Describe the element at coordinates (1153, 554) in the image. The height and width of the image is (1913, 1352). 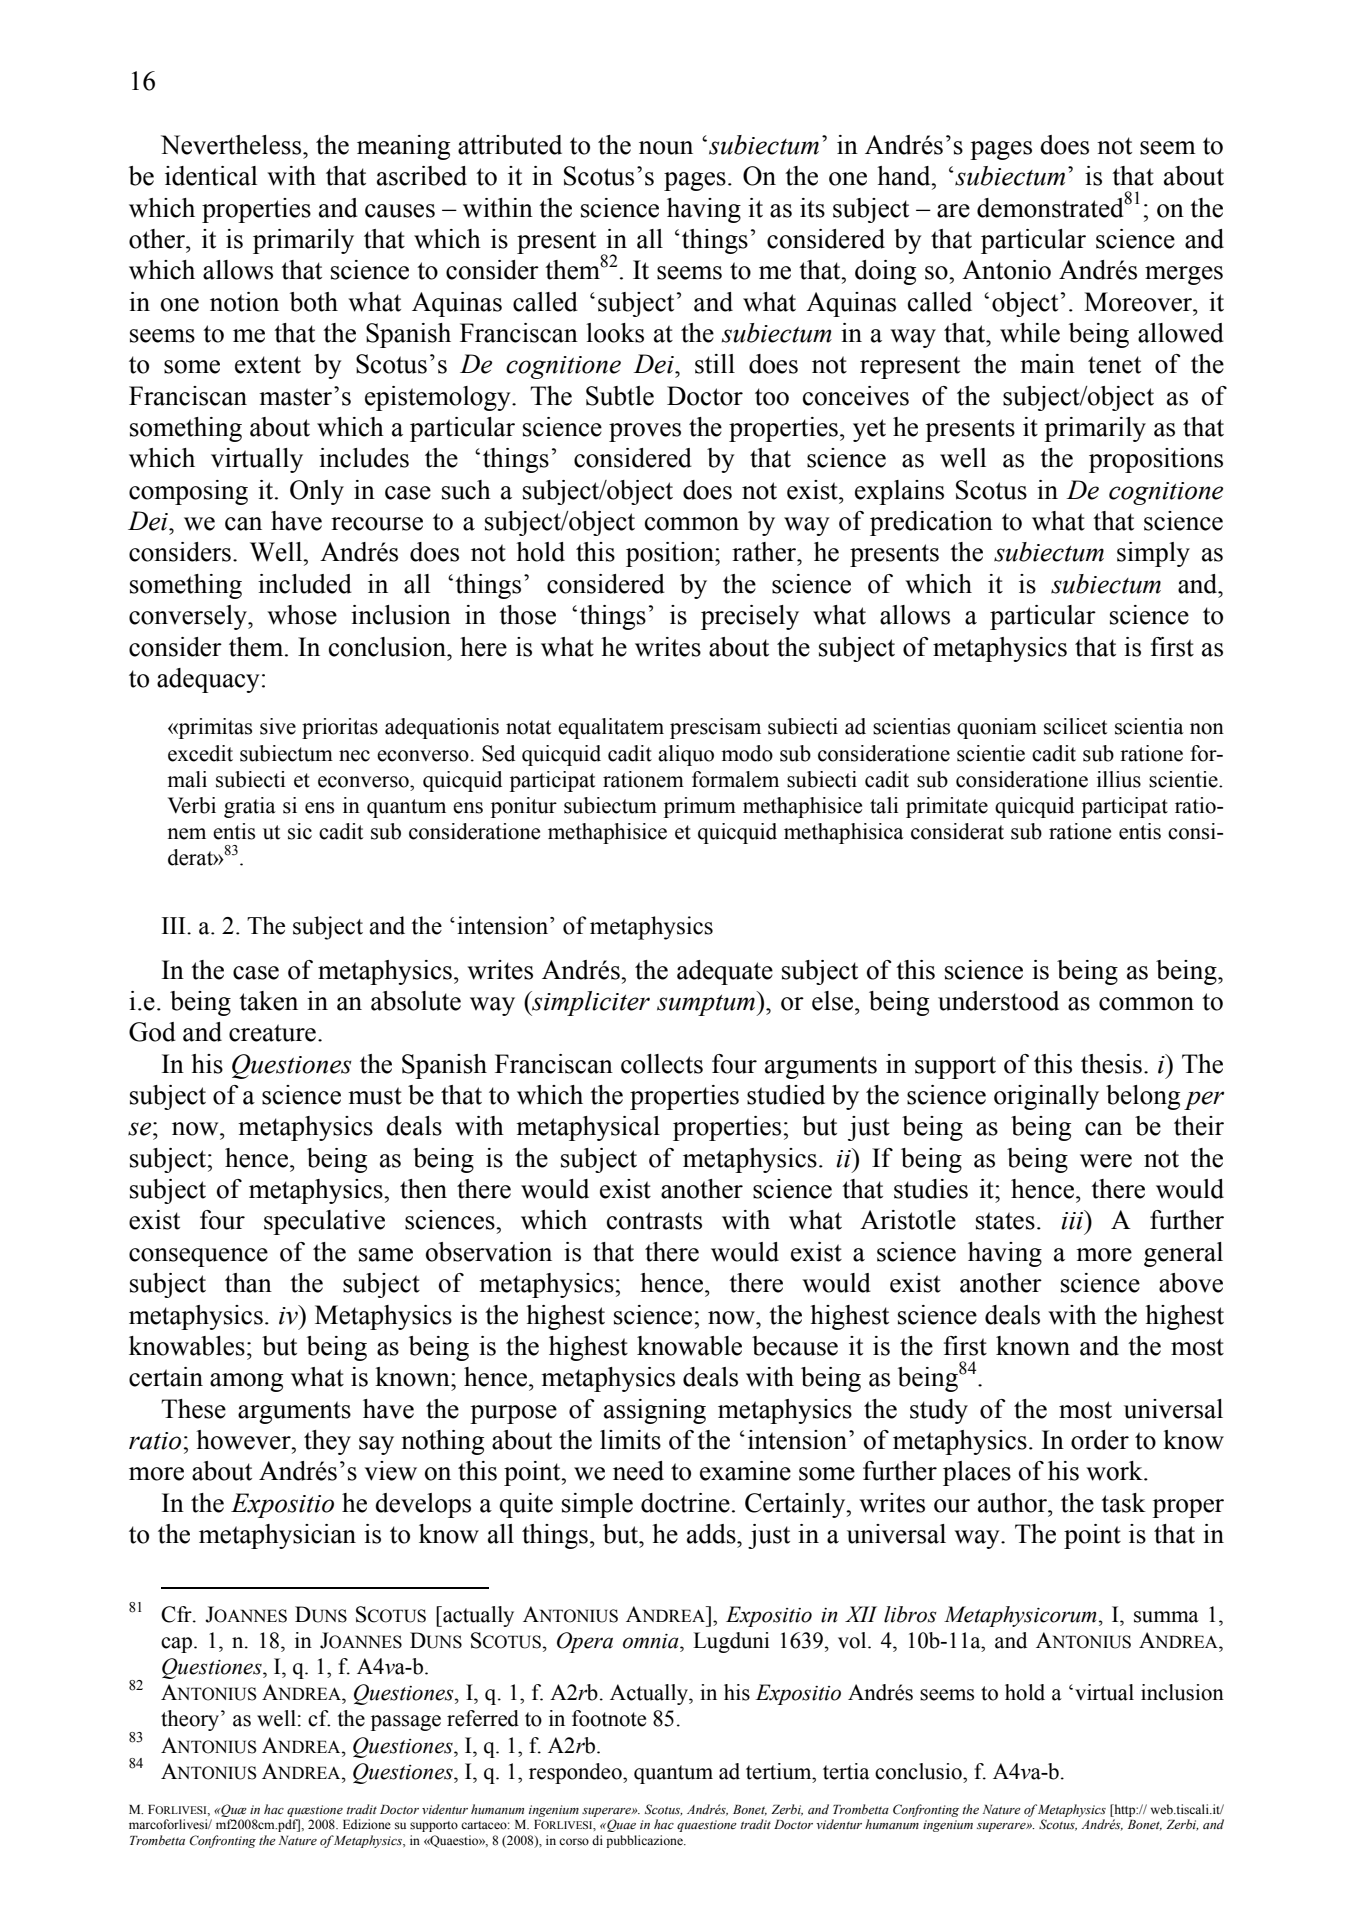
I see `simply` at that location.
